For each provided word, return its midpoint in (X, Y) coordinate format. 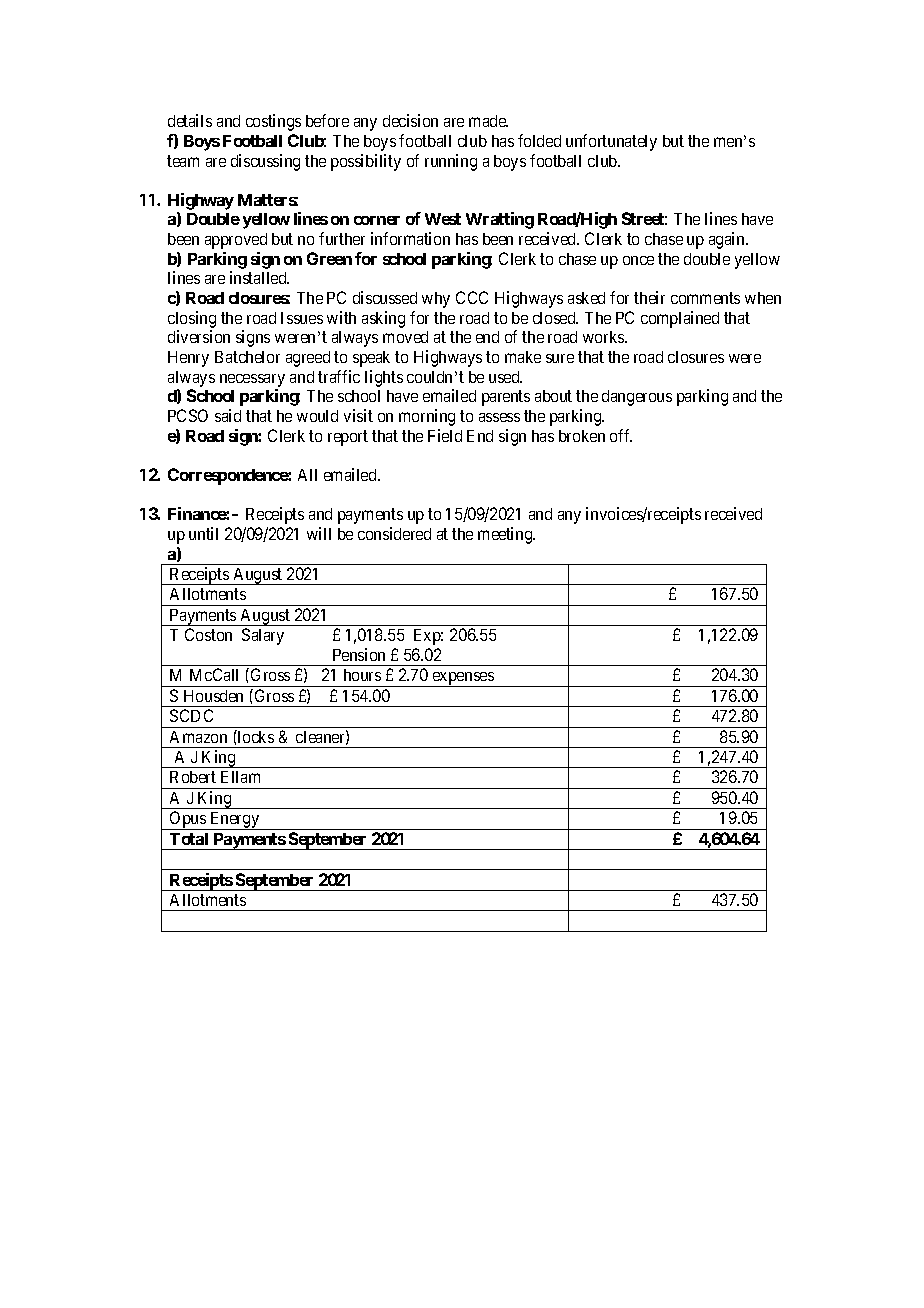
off (621, 435)
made (488, 121)
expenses (463, 679)
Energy (235, 821)
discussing (265, 162)
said (228, 415)
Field (445, 435)
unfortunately (611, 142)
